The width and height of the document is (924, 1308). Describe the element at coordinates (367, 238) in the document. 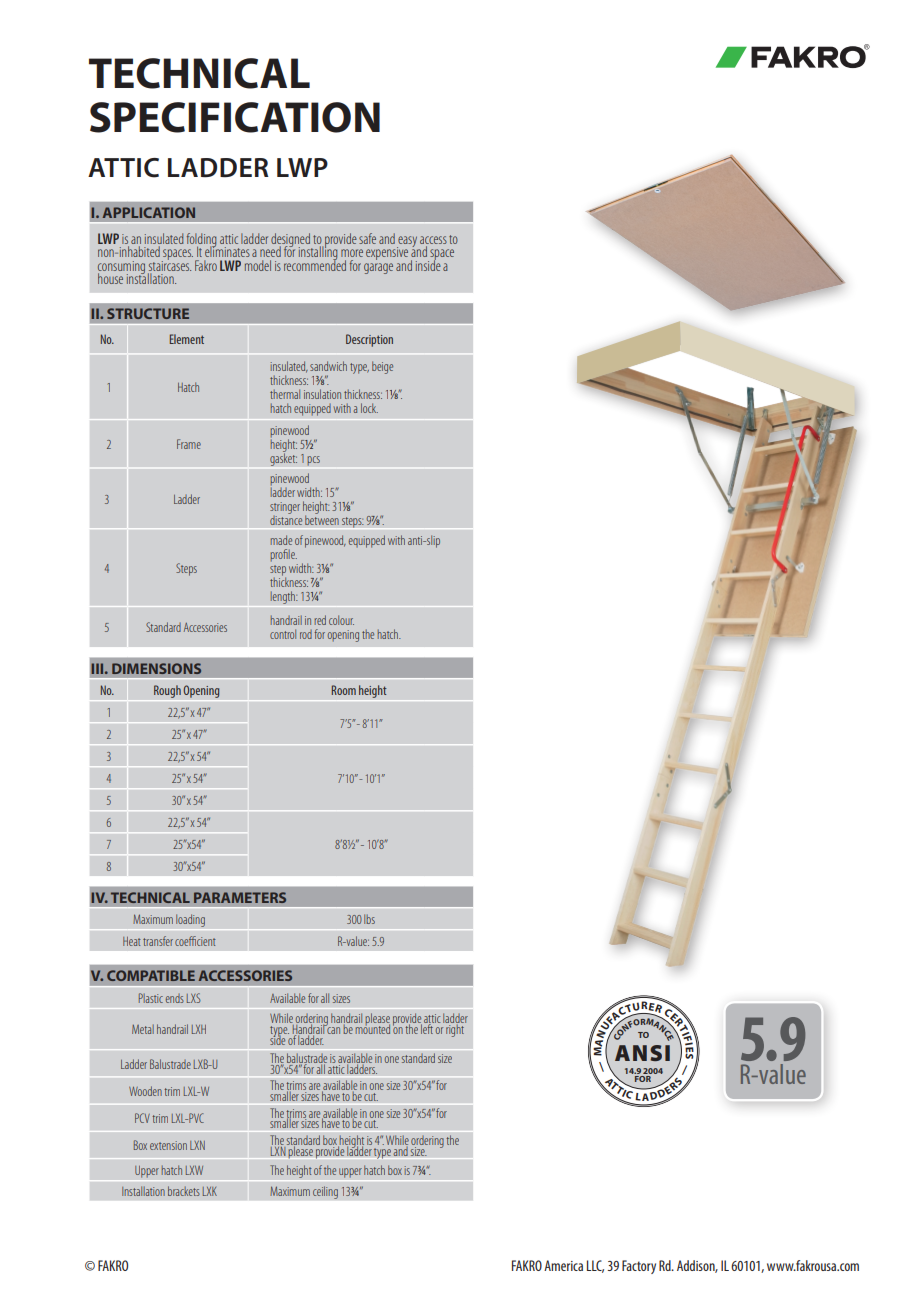

I see `safe` at that location.
